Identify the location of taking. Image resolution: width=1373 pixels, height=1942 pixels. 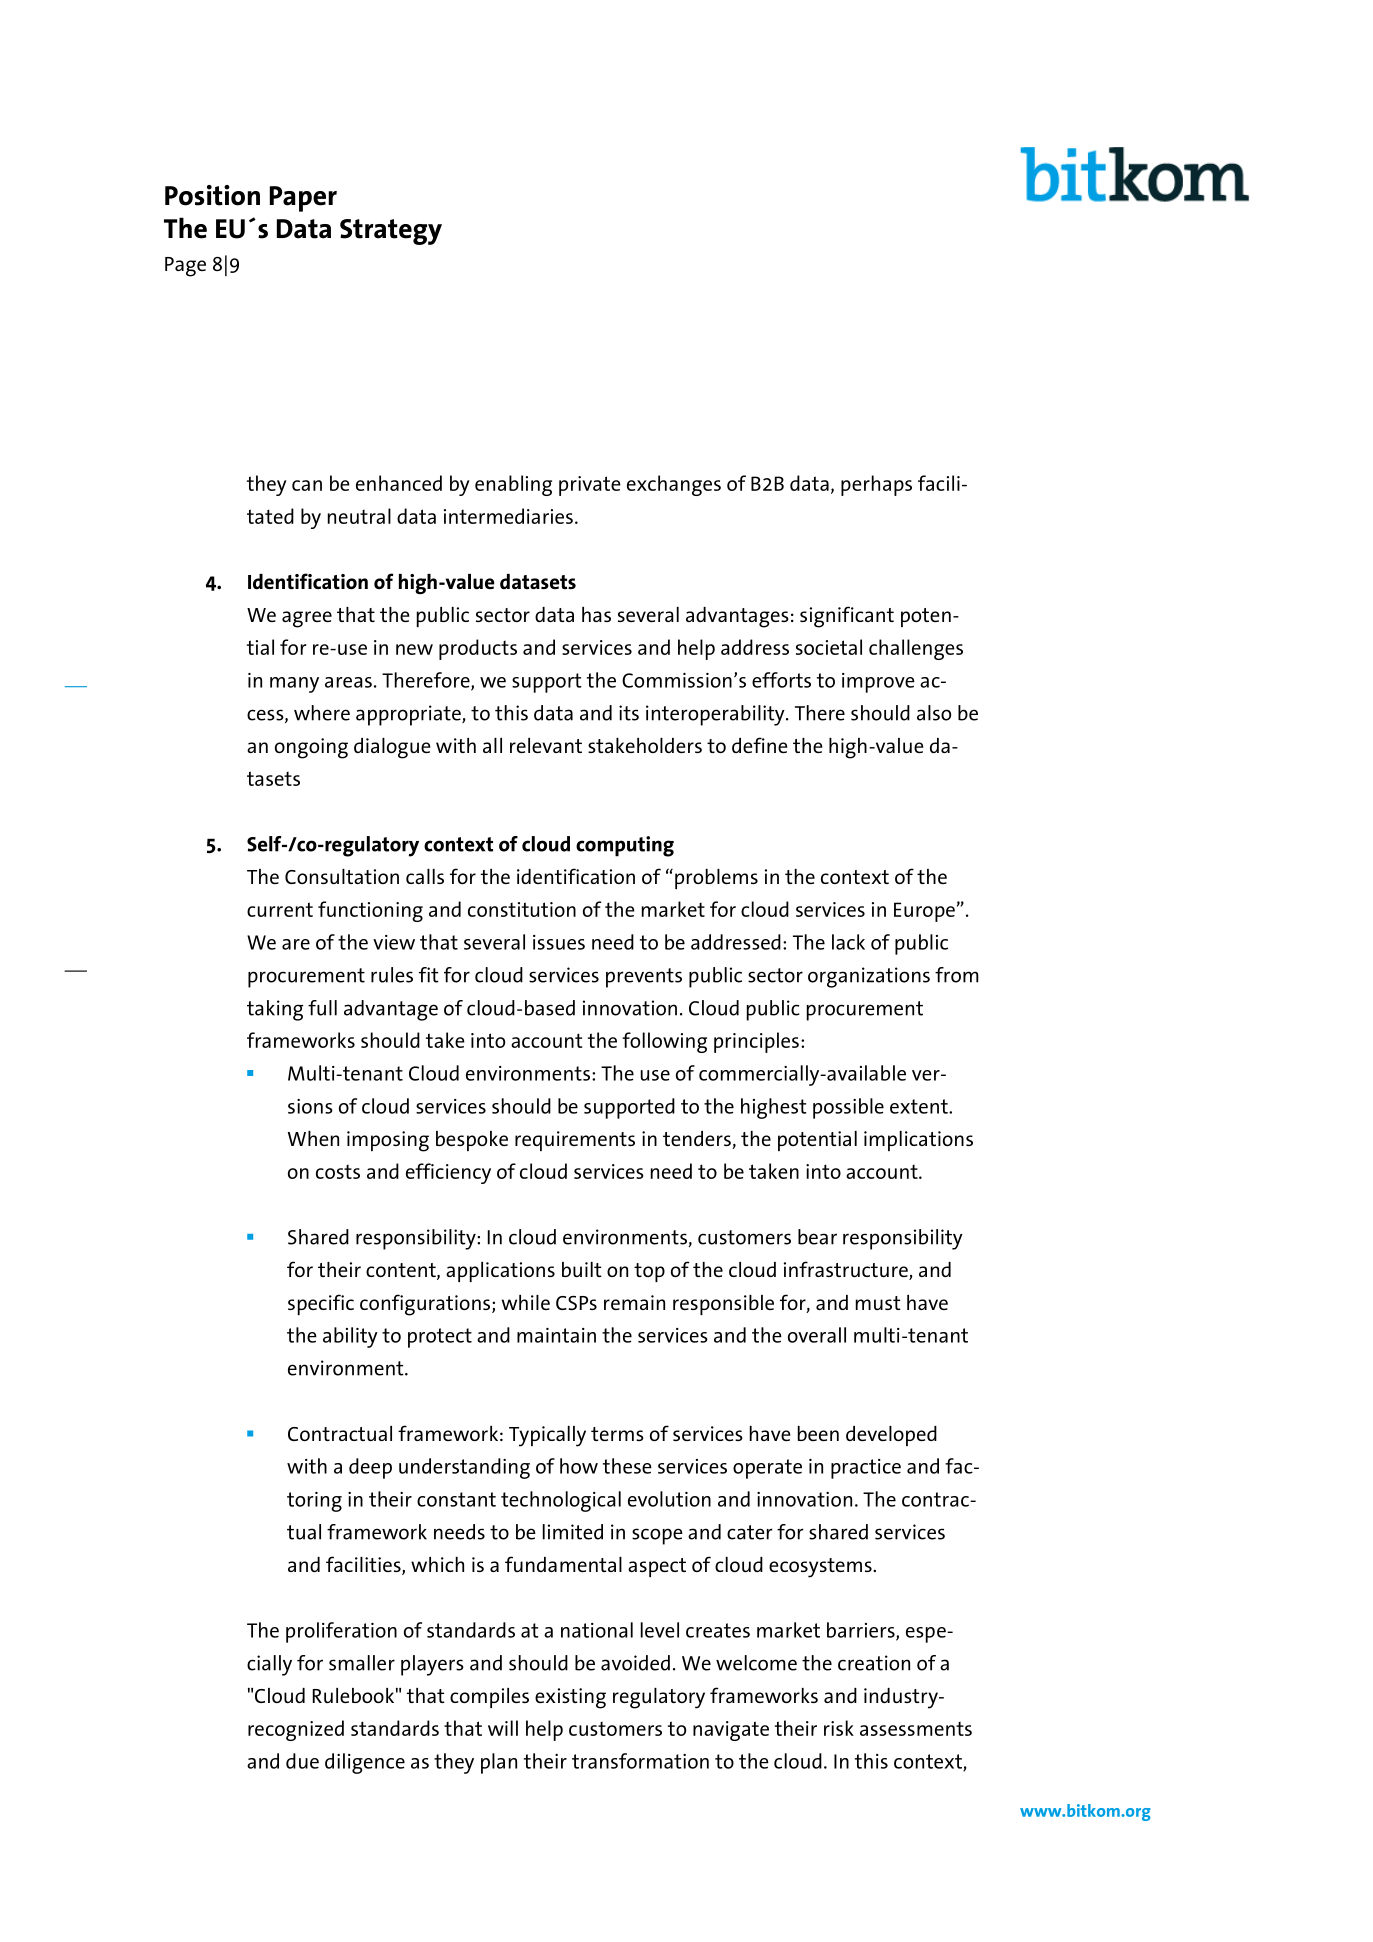
(275, 1010).
